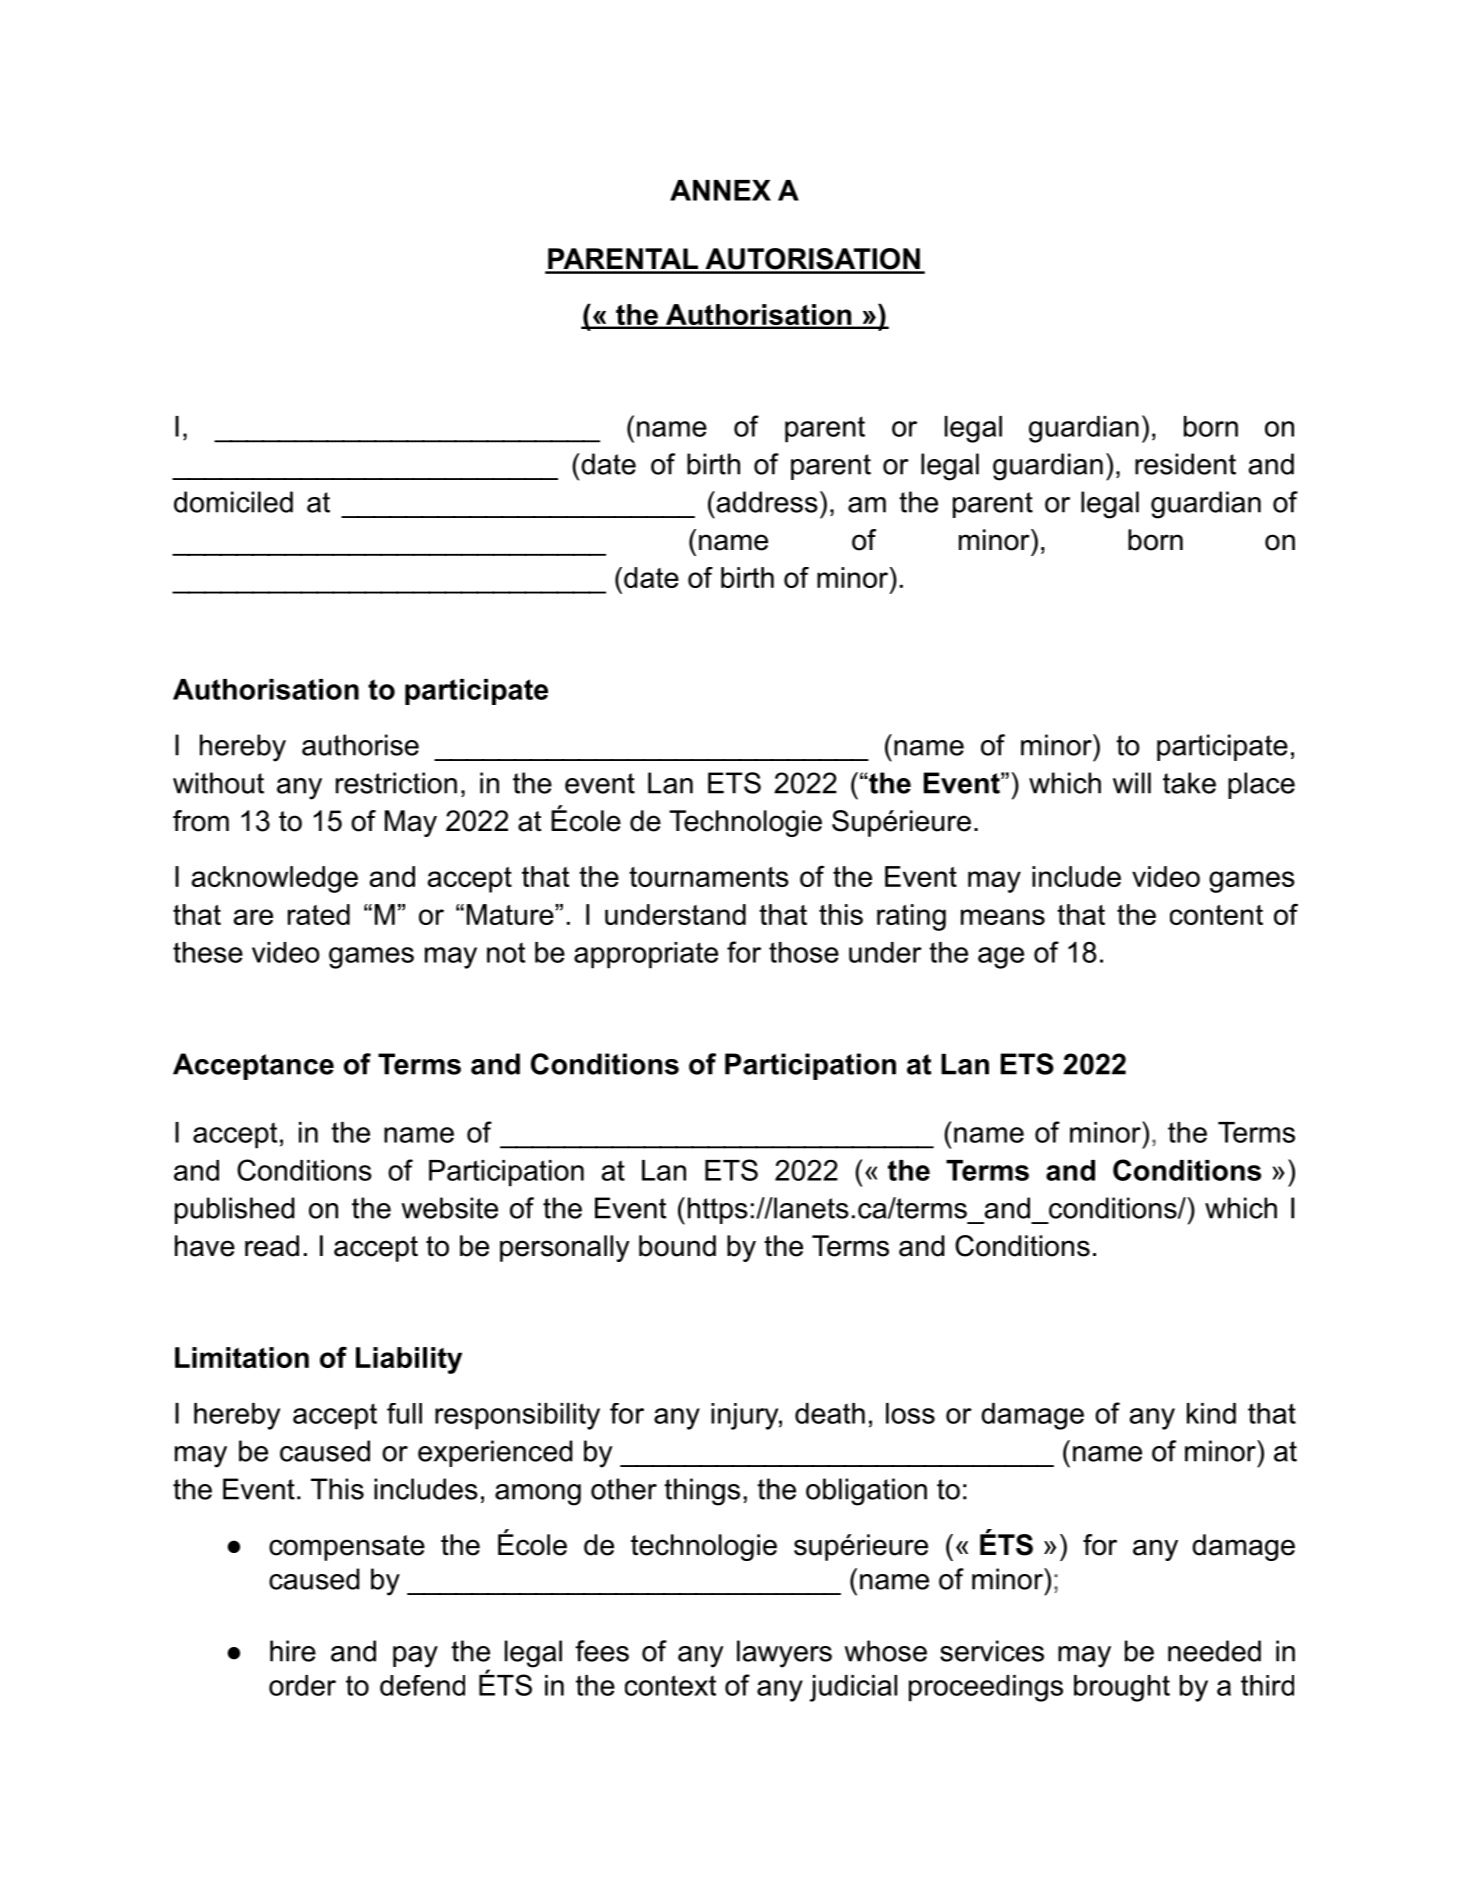  What do you see at coordinates (233, 502) in the image?
I see `domiciled` at bounding box center [233, 502].
